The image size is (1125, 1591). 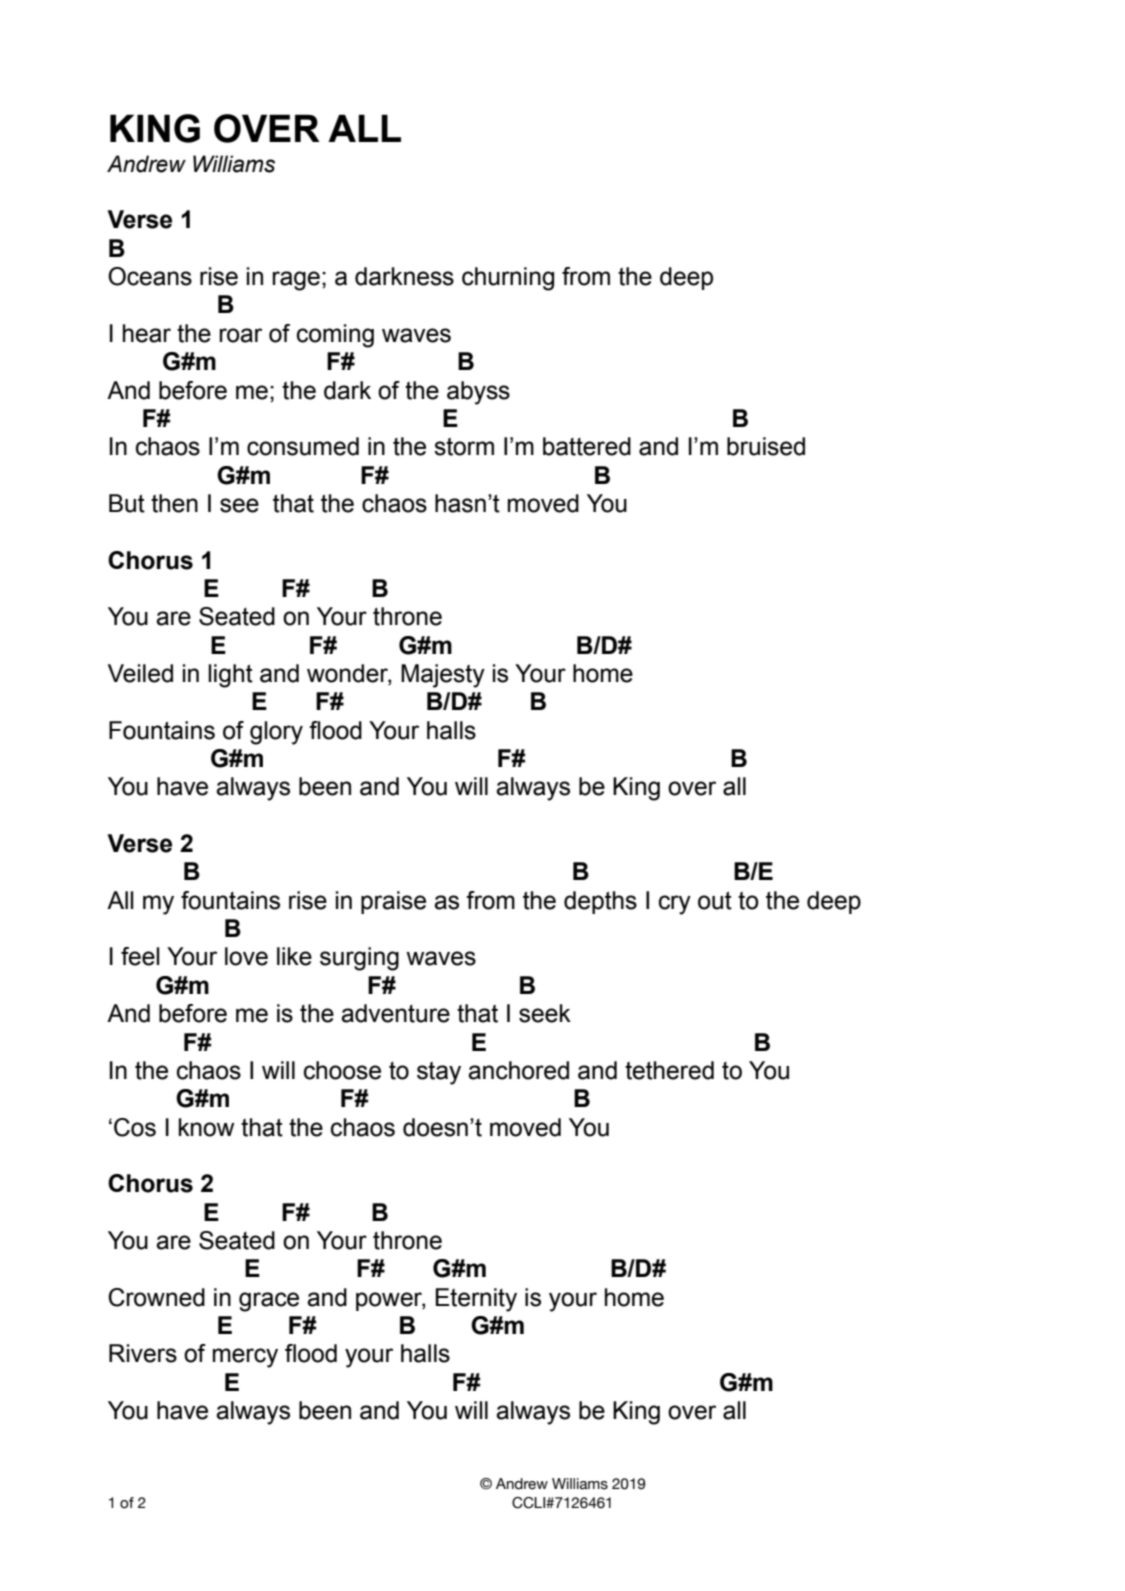 I want to click on tethered, so click(x=669, y=1070).
